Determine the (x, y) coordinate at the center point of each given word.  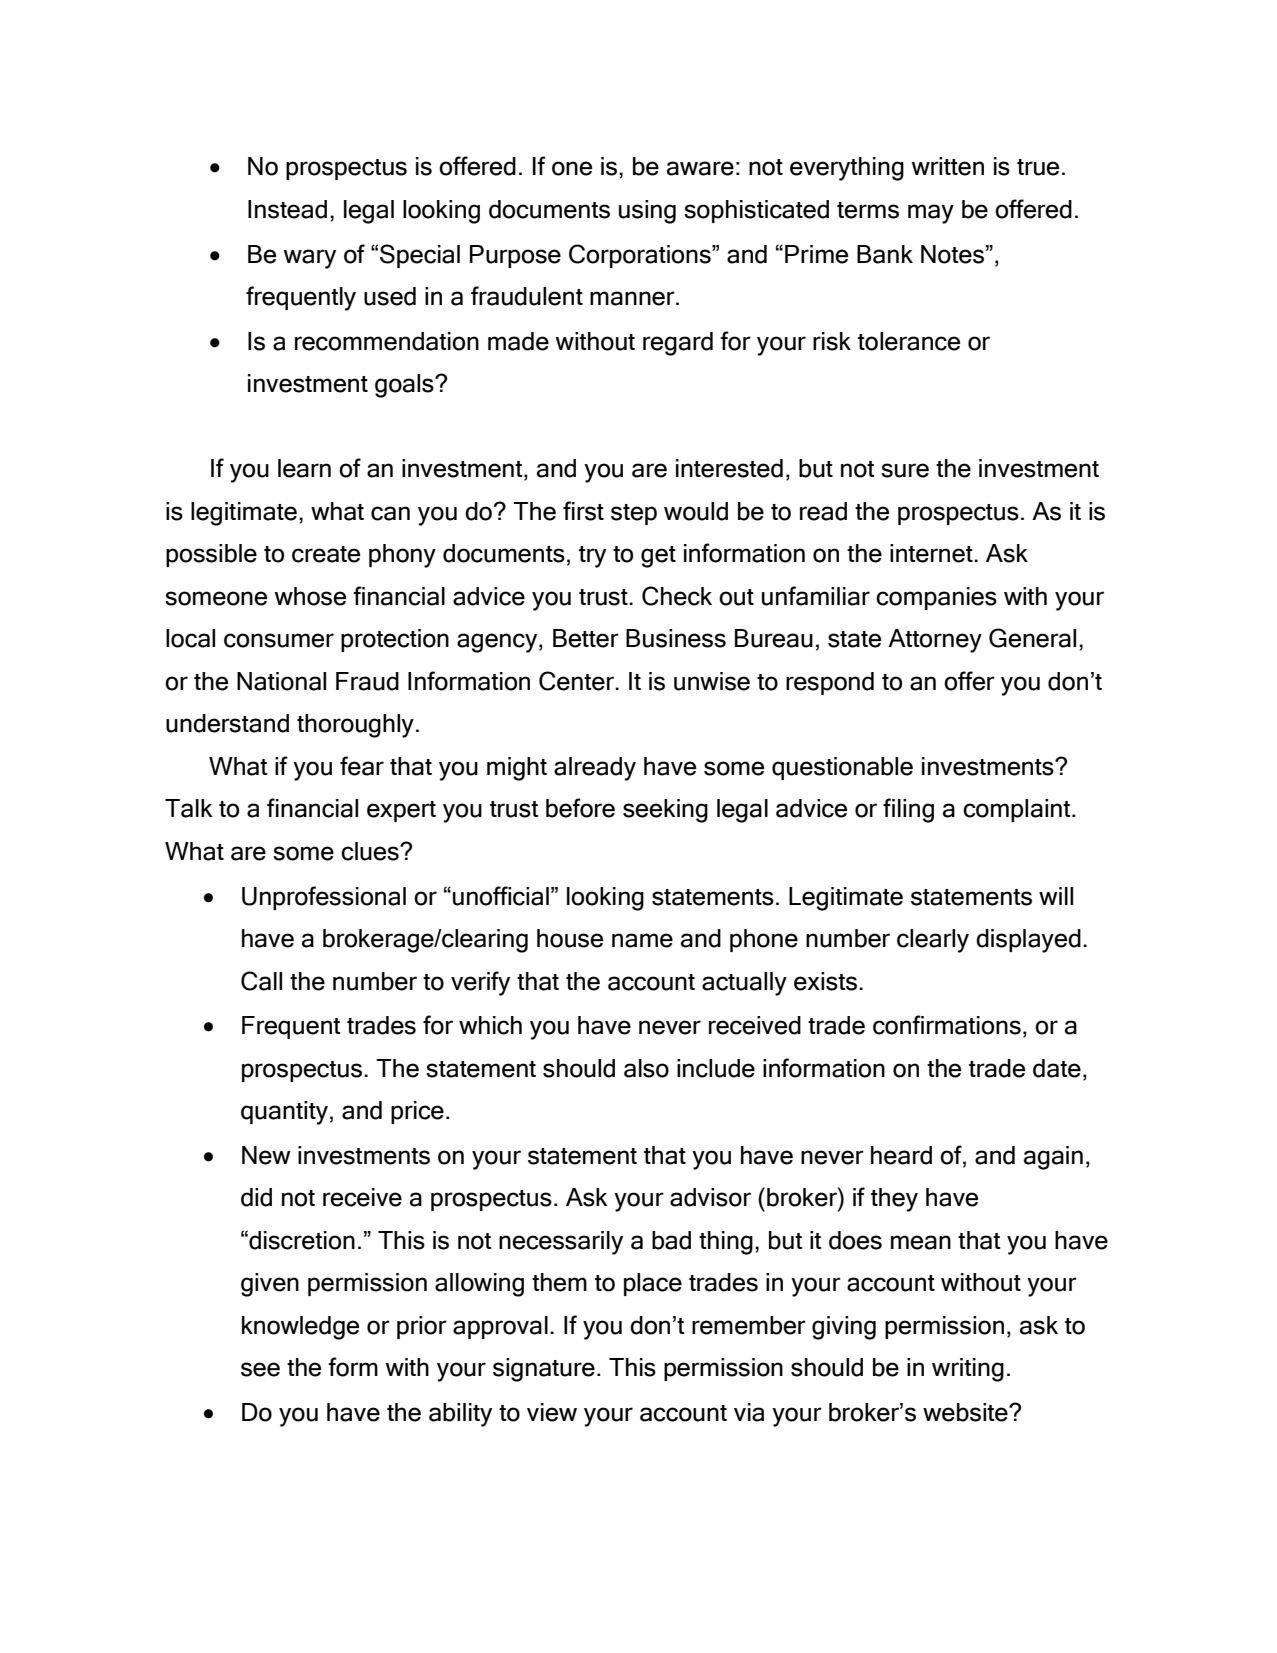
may (931, 214)
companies (936, 598)
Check (677, 596)
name (642, 940)
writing (968, 1370)
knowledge (300, 1328)
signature (544, 1370)
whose (310, 596)
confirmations (947, 1025)
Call (261, 981)
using (647, 212)
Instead (287, 209)
